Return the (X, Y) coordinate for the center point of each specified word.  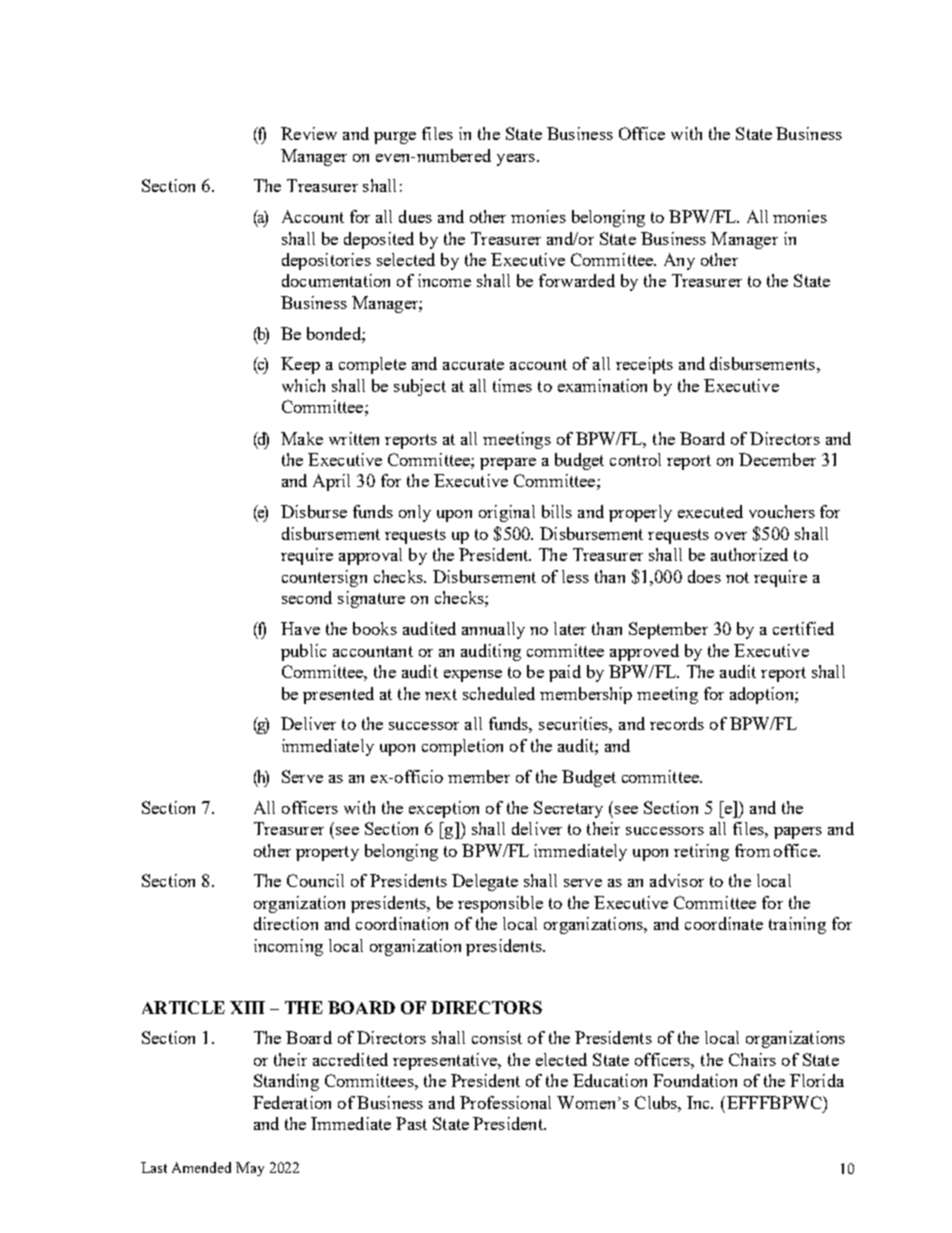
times (512, 385)
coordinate (724, 923)
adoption (763, 695)
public (303, 652)
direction (286, 923)
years (516, 160)
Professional (505, 1102)
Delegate (485, 882)
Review (309, 133)
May (250, 1169)
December (777, 459)
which (303, 385)
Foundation (695, 1080)
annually (493, 630)
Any (679, 261)
